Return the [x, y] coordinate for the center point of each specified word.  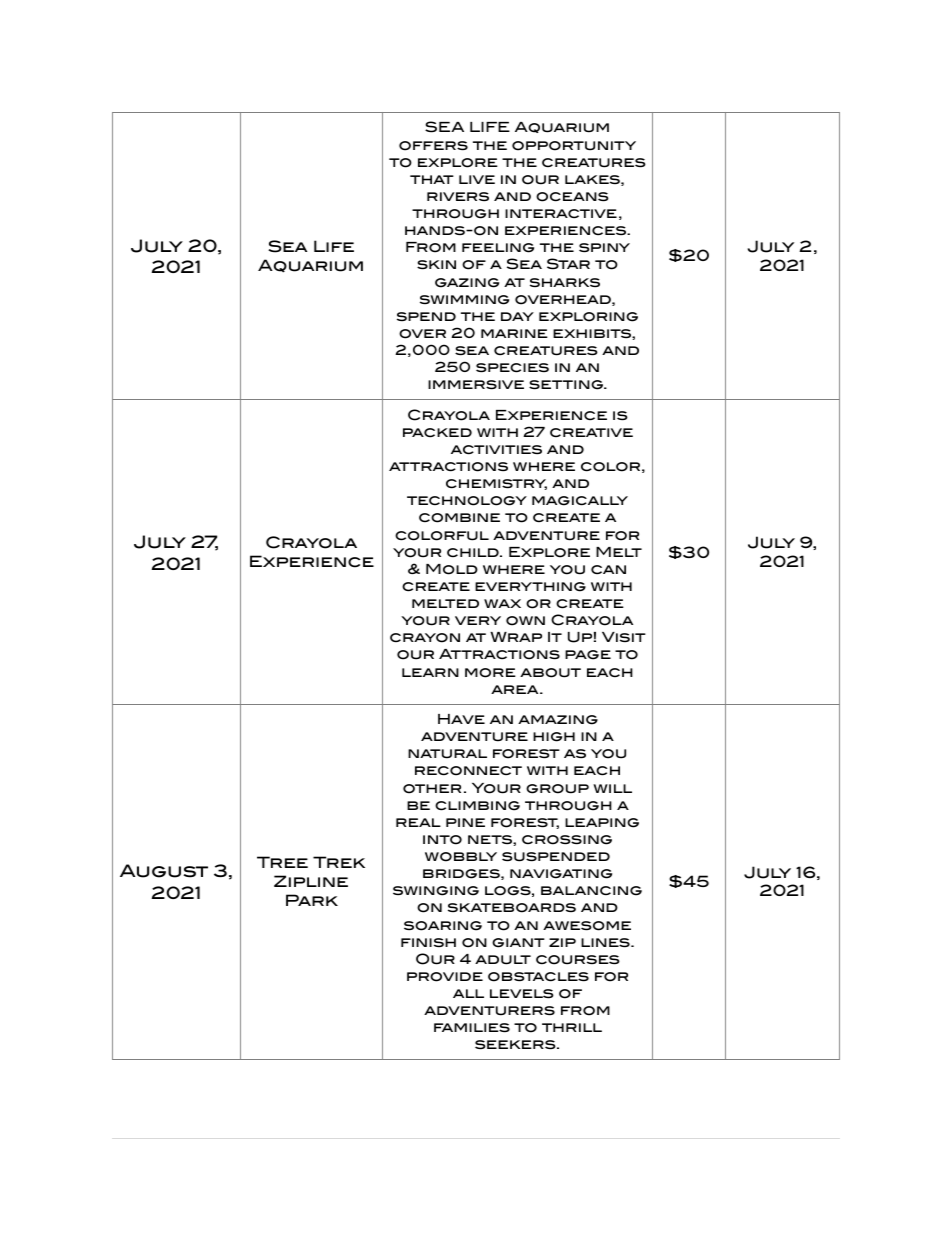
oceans [572, 197]
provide [445, 977]
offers [433, 146]
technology [467, 501]
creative [591, 432]
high [554, 737]
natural [447, 754]
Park [312, 900]
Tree [282, 862]
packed [437, 432]
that [432, 179]
